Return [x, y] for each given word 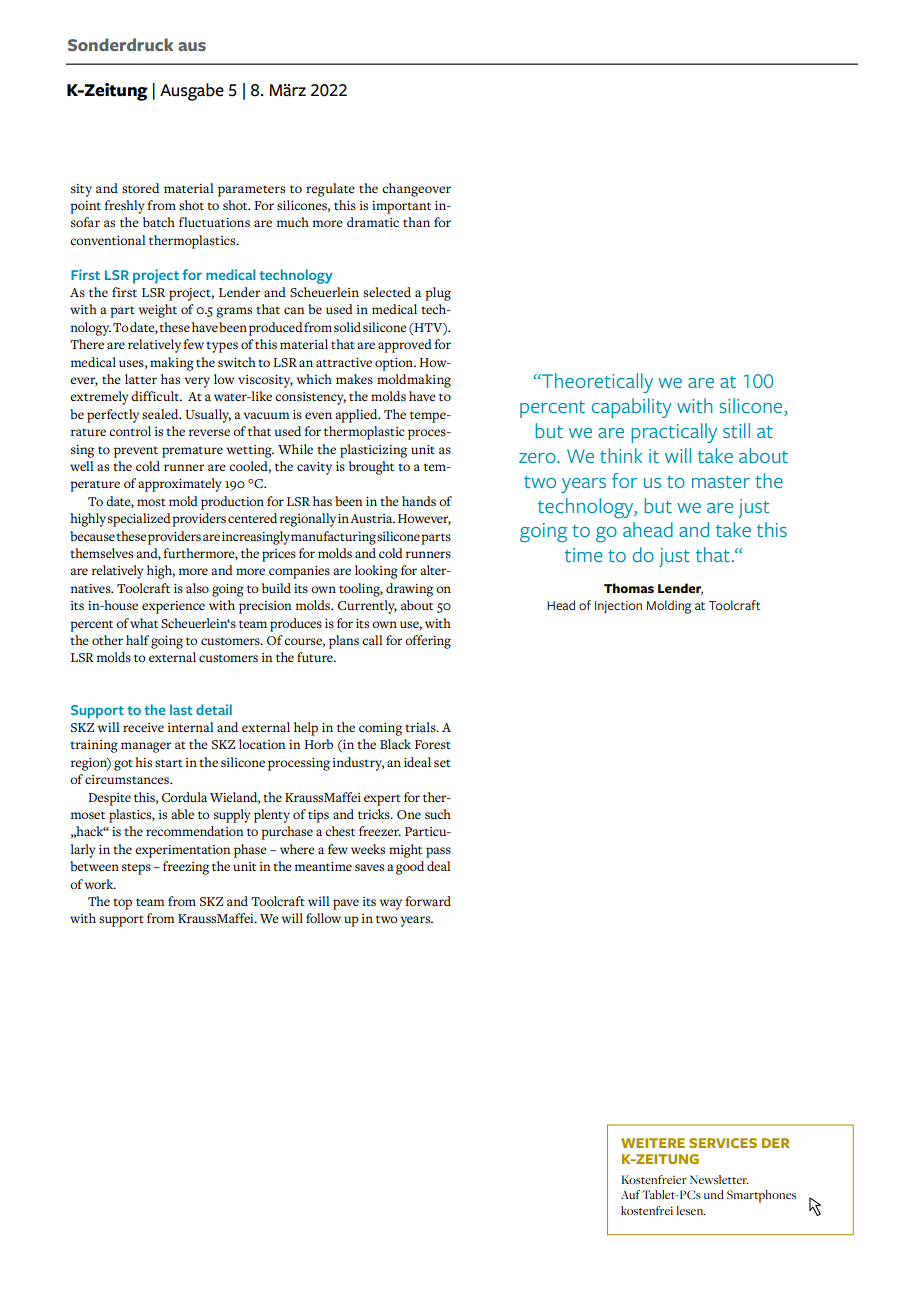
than [416, 222]
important [401, 207]
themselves [101, 553]
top [122, 904]
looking [376, 572]
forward [428, 901]
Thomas [629, 588]
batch [159, 222]
